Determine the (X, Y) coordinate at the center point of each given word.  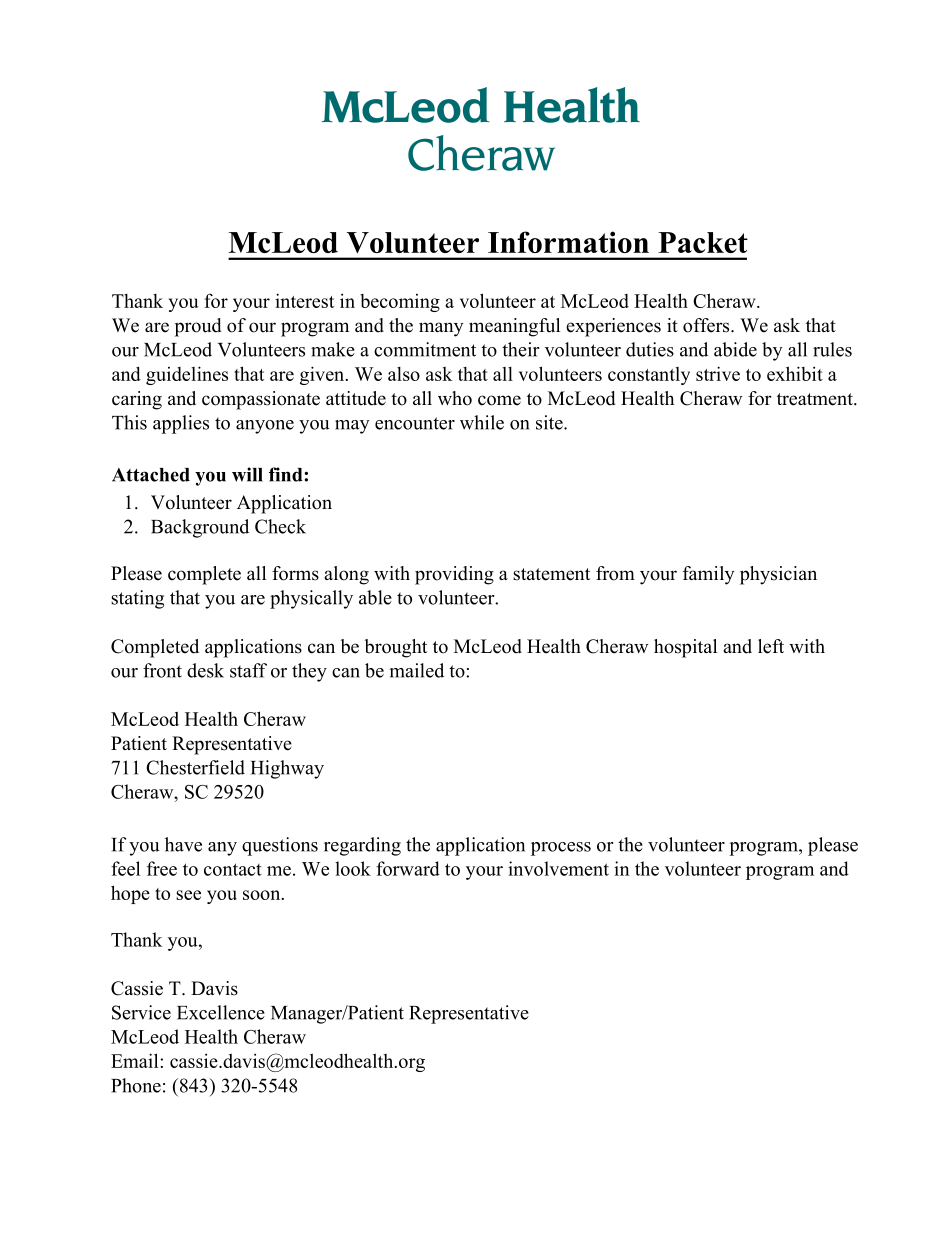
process (561, 849)
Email (136, 1060)
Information (568, 242)
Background (200, 528)
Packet (703, 242)
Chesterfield (195, 767)
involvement (558, 868)
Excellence (221, 1012)
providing (454, 575)
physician (778, 575)
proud (198, 327)
